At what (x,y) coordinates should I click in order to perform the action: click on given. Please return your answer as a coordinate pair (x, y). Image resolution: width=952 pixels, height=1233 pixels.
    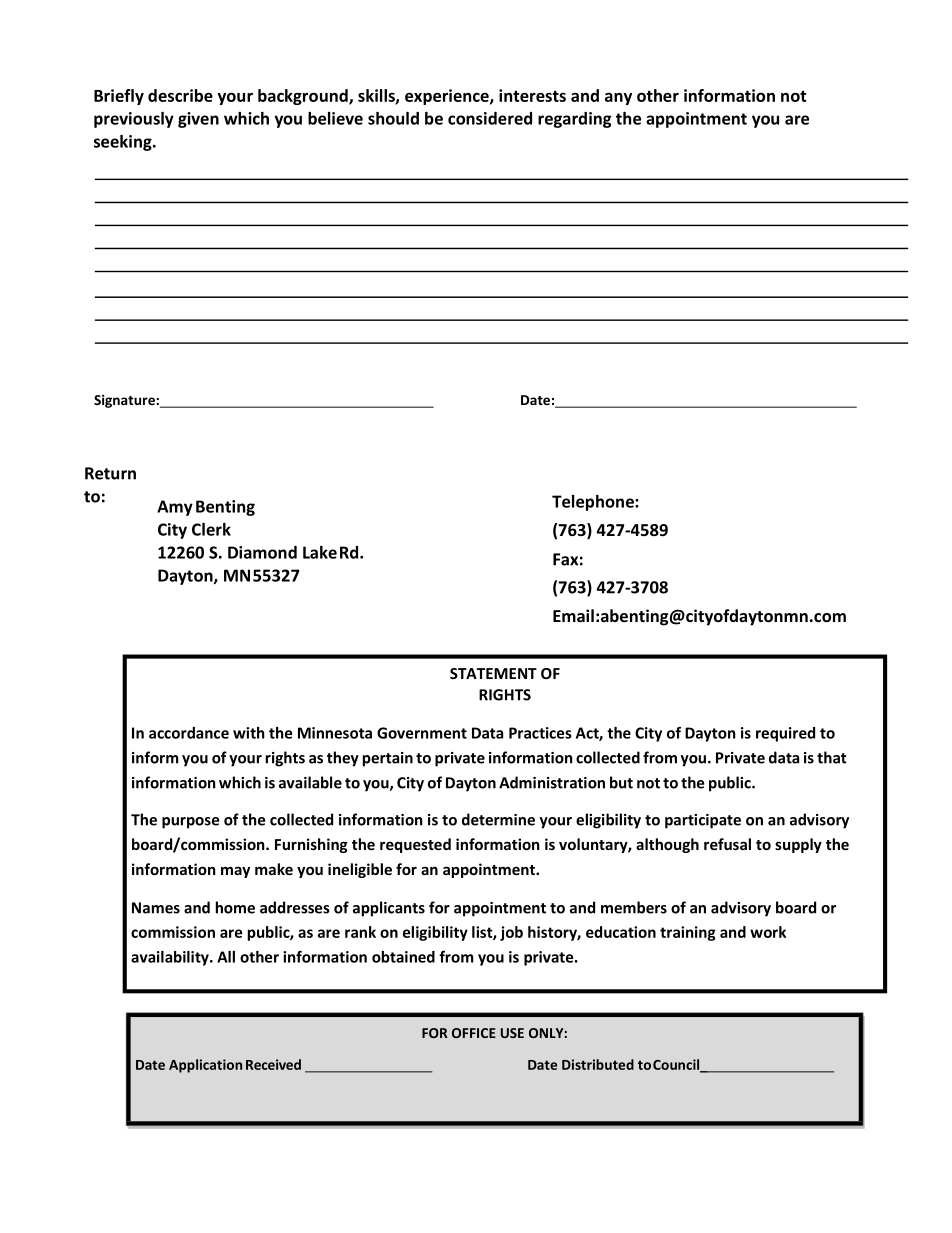
    Looking at the image, I should click on (198, 120).
